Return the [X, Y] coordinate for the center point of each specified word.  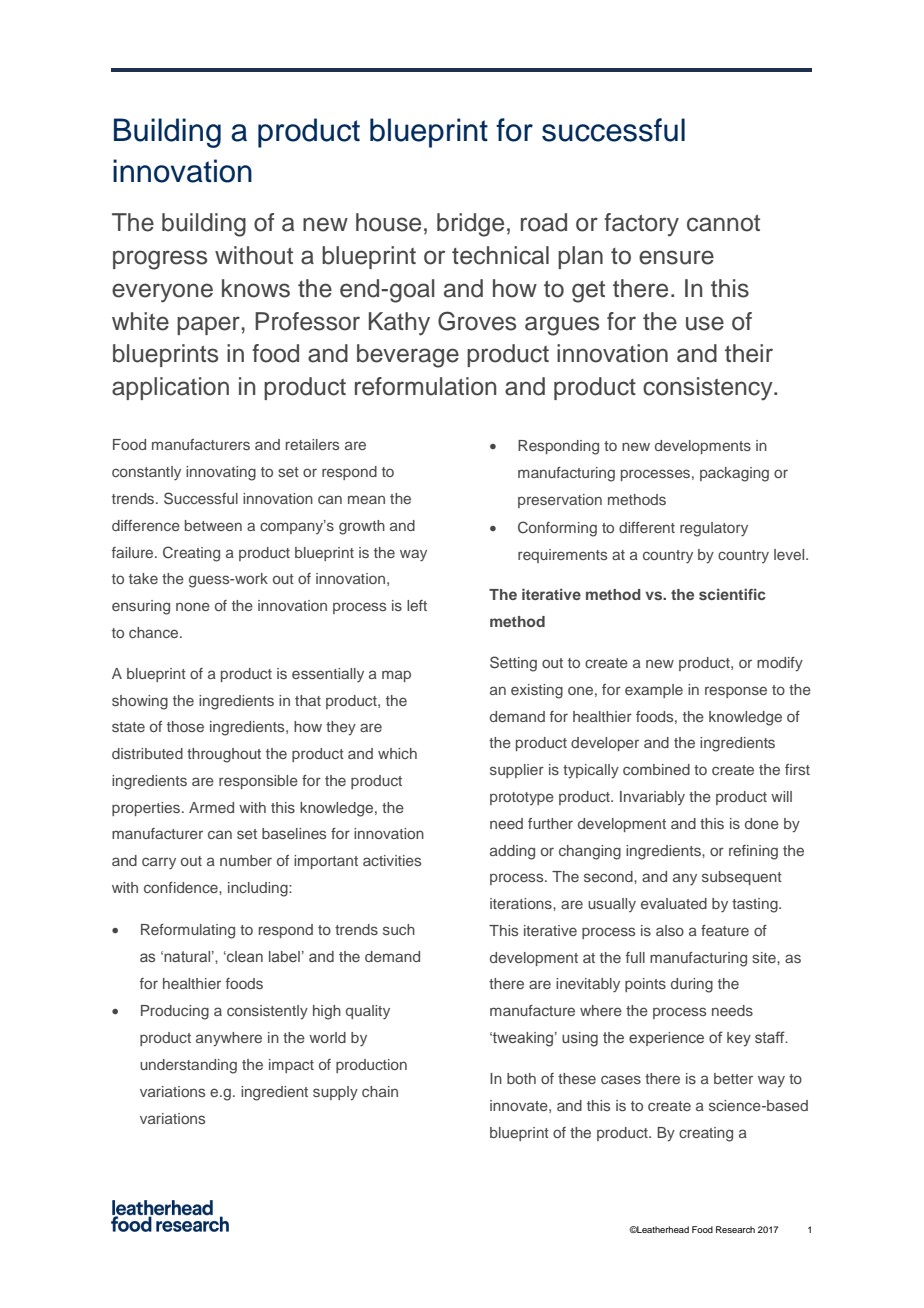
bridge [470, 225]
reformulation [425, 386]
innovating [221, 473]
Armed [211, 807]
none [193, 606]
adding [512, 852]
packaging [734, 474]
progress [160, 260]
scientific [732, 594]
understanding [188, 1066]
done [762, 823]
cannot [723, 223]
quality [368, 1012]
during [692, 985]
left [417, 605]
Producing [175, 1012]
